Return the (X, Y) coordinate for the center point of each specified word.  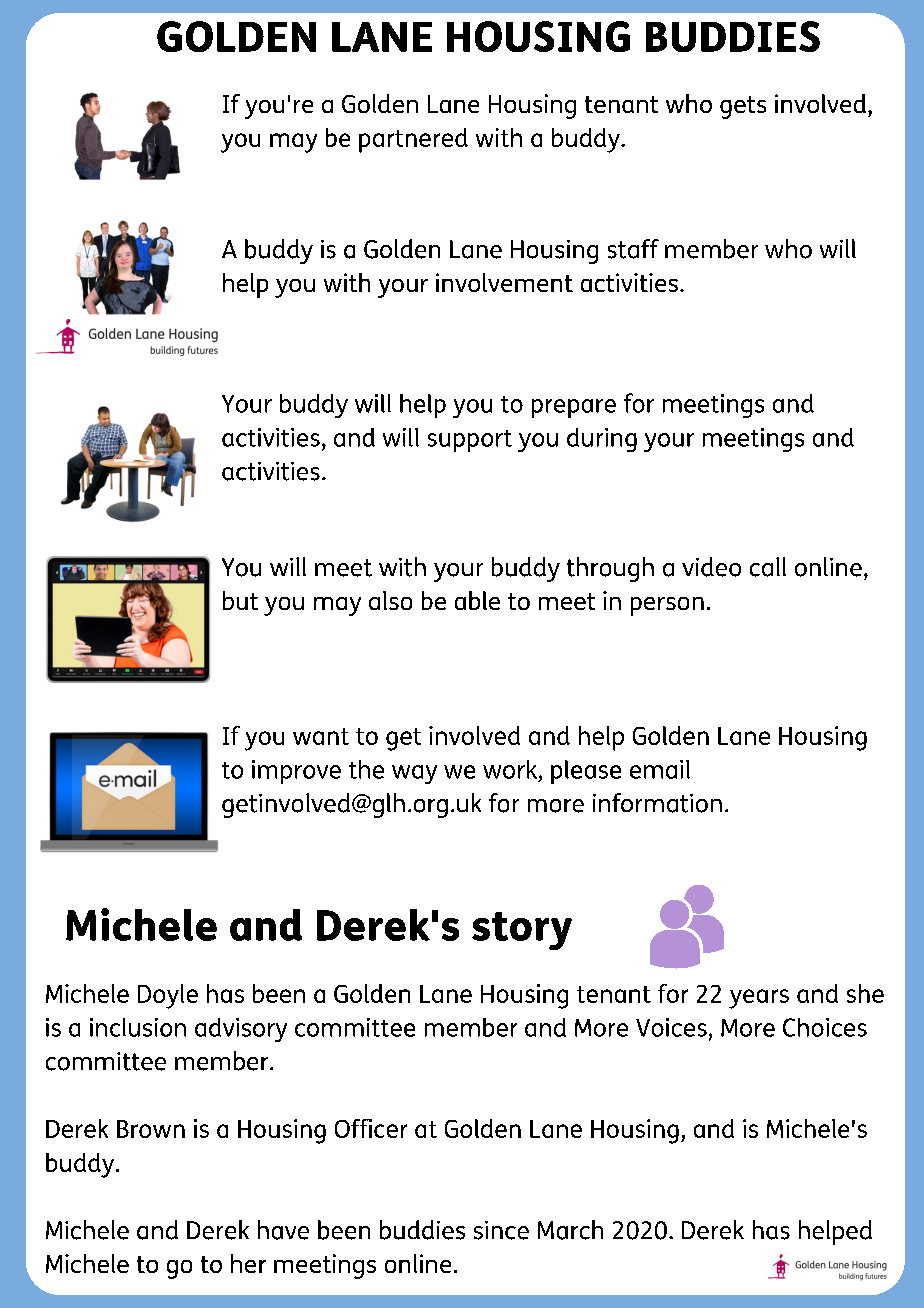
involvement (504, 282)
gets (743, 107)
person (667, 606)
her (248, 1263)
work (510, 769)
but (240, 600)
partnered (413, 140)
